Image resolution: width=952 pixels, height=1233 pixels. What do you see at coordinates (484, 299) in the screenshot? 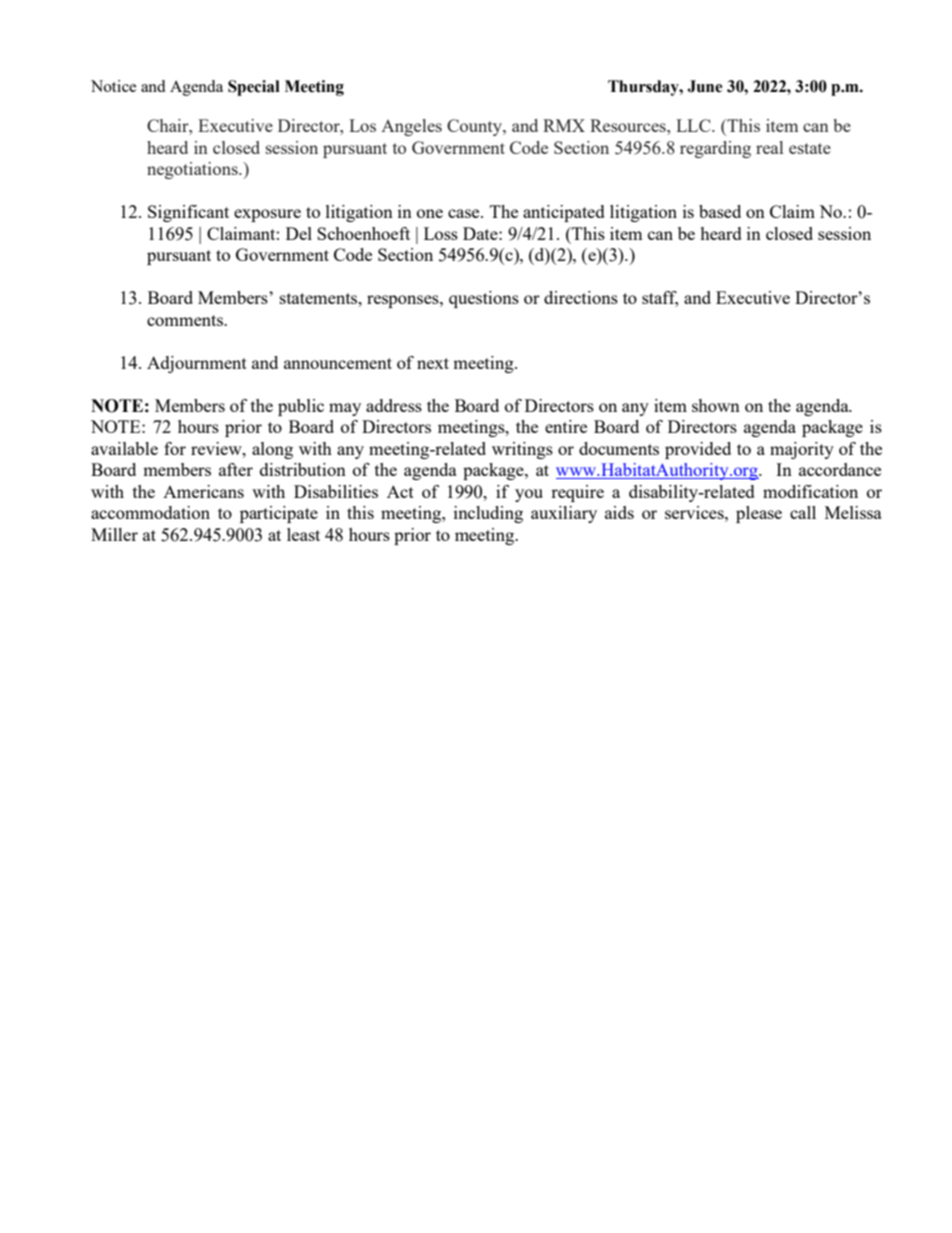
I see `questions` at bounding box center [484, 299].
